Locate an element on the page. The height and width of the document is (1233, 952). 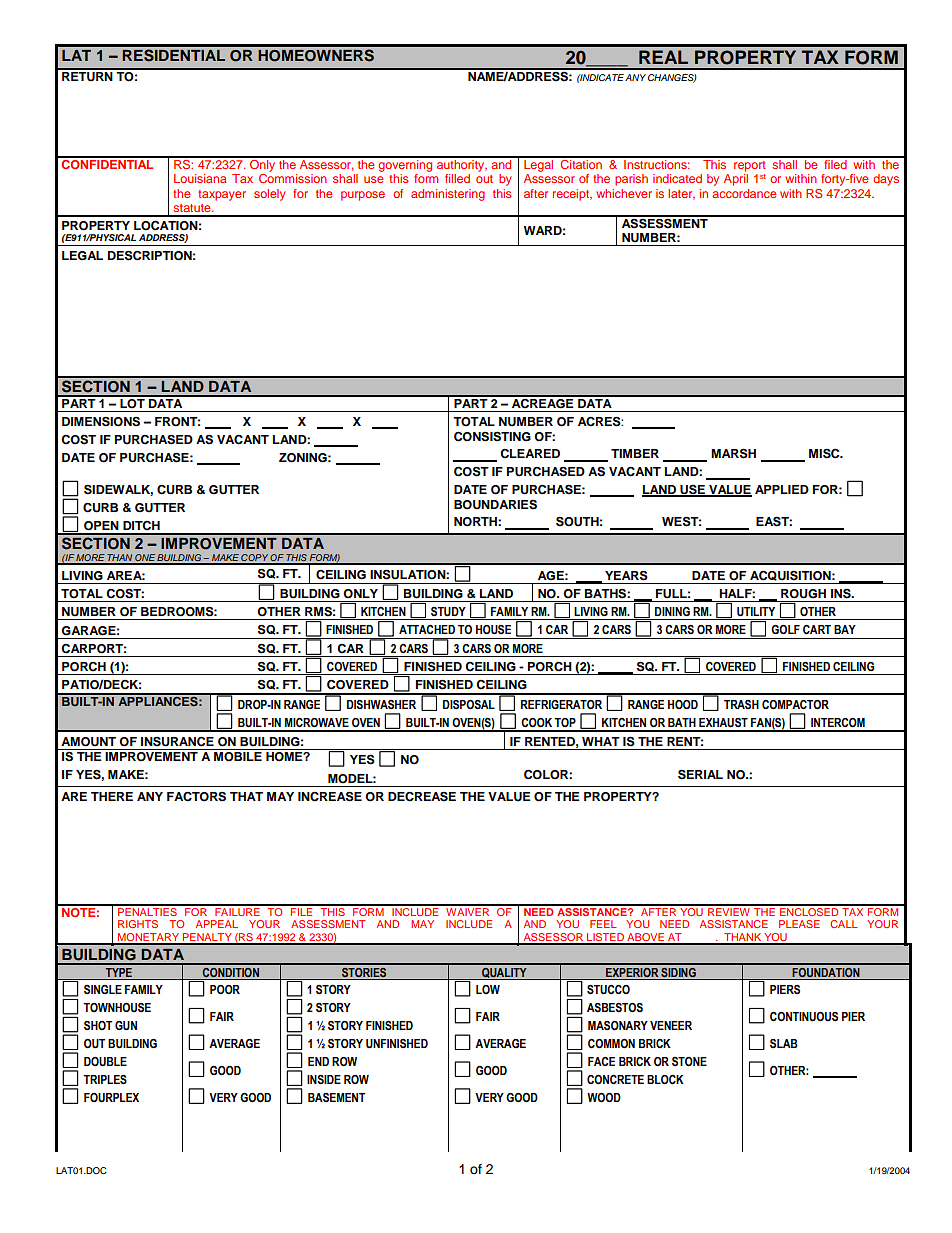
DIMENSIONS is located at coordinates (101, 421).
